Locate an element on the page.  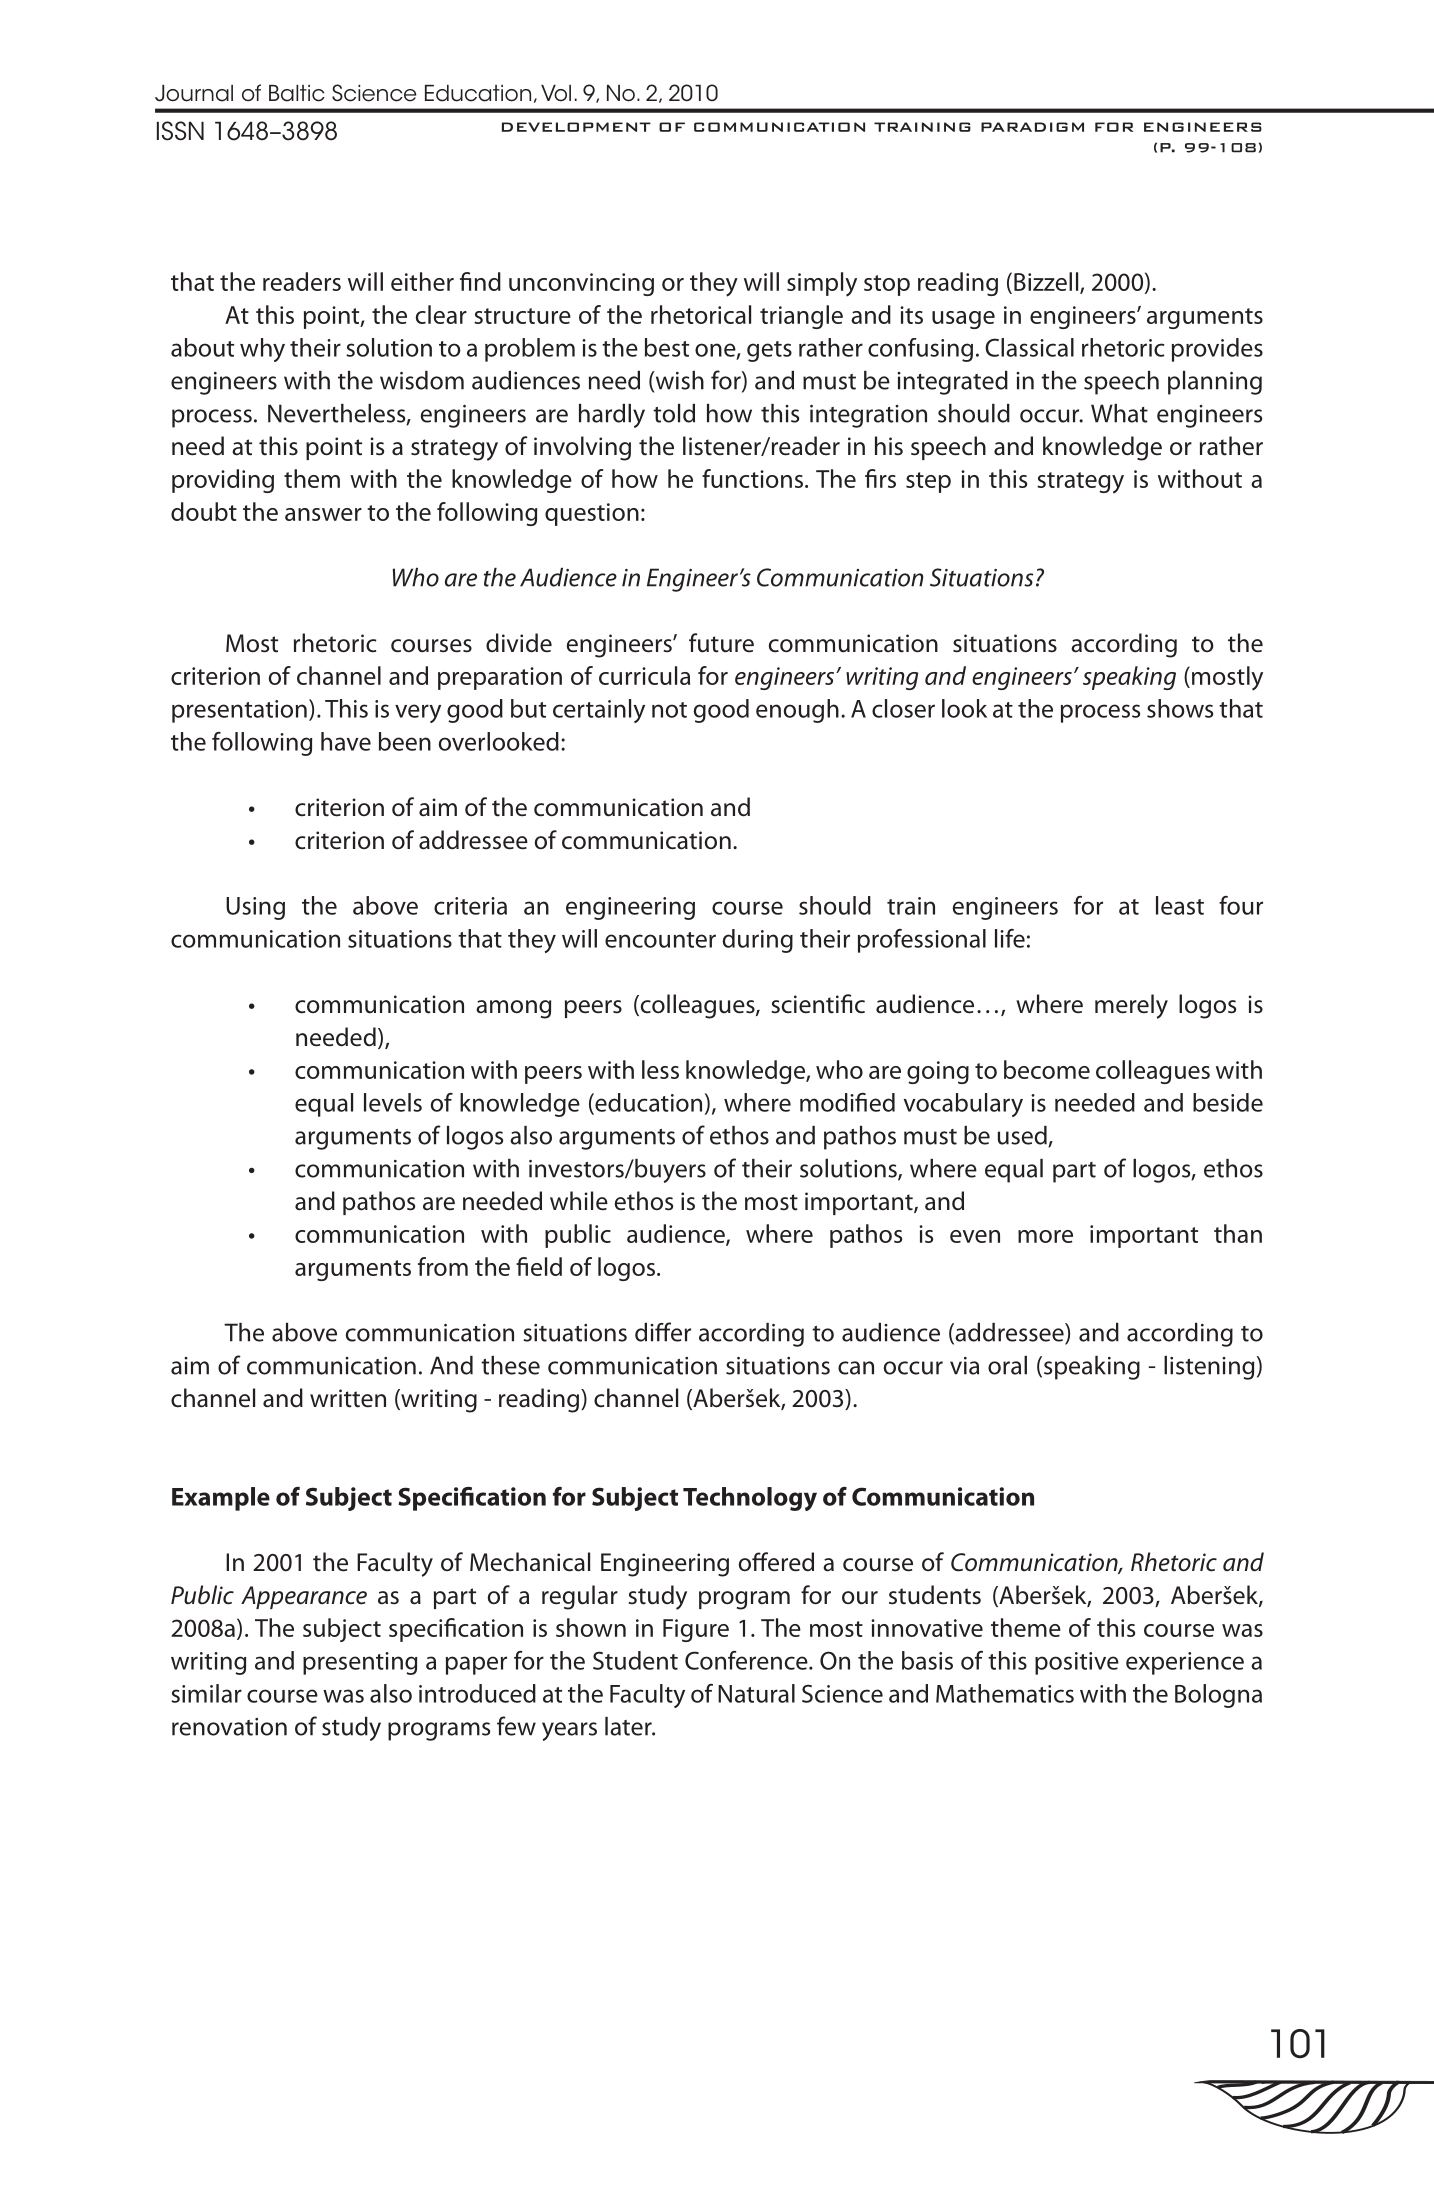
answer is located at coordinates (323, 514).
